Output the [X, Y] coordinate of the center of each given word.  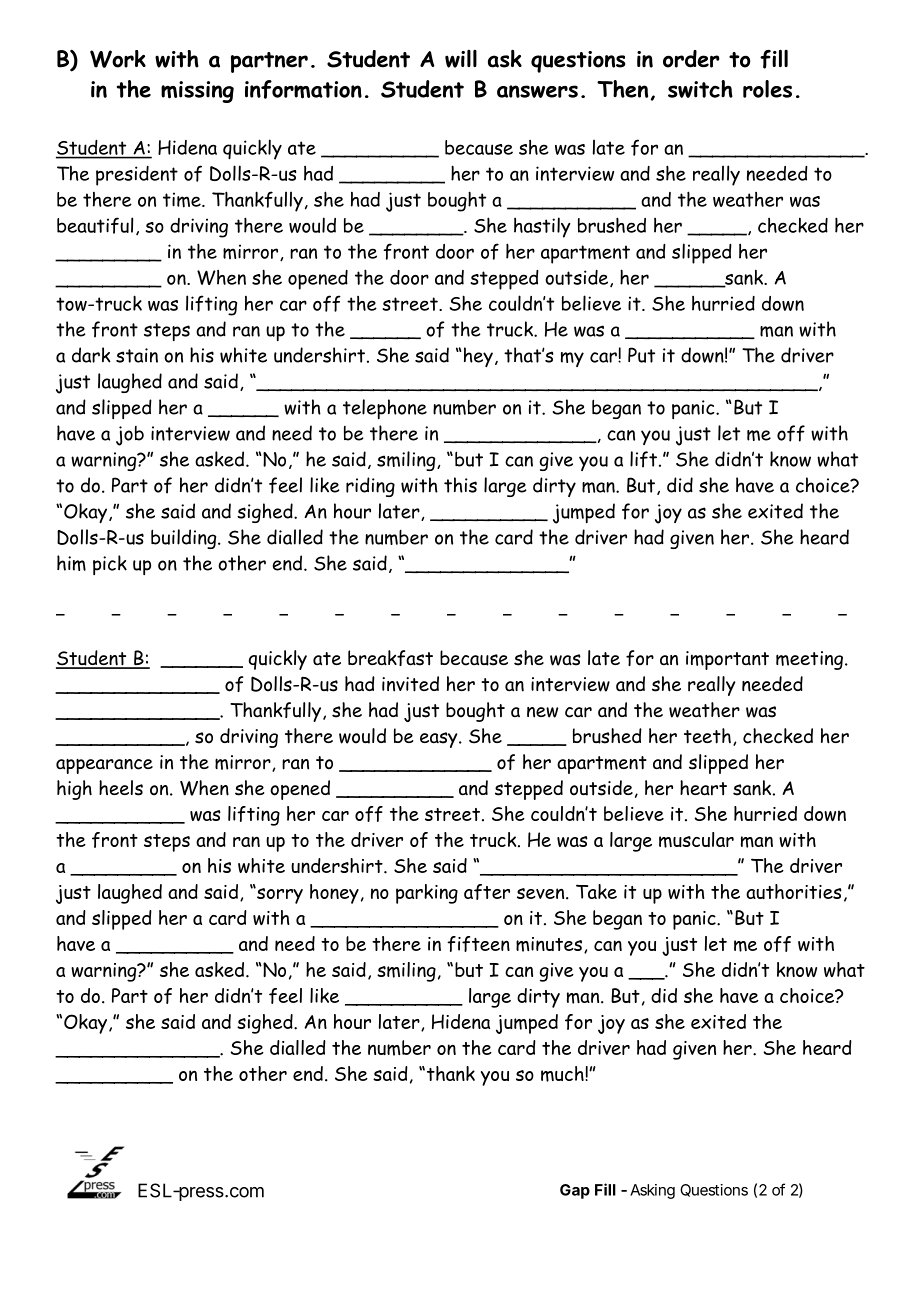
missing [197, 92]
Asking [652, 1191]
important [727, 660]
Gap [575, 1191]
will [461, 59]
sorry [279, 895]
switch [700, 89]
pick [110, 565]
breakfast [390, 658]
